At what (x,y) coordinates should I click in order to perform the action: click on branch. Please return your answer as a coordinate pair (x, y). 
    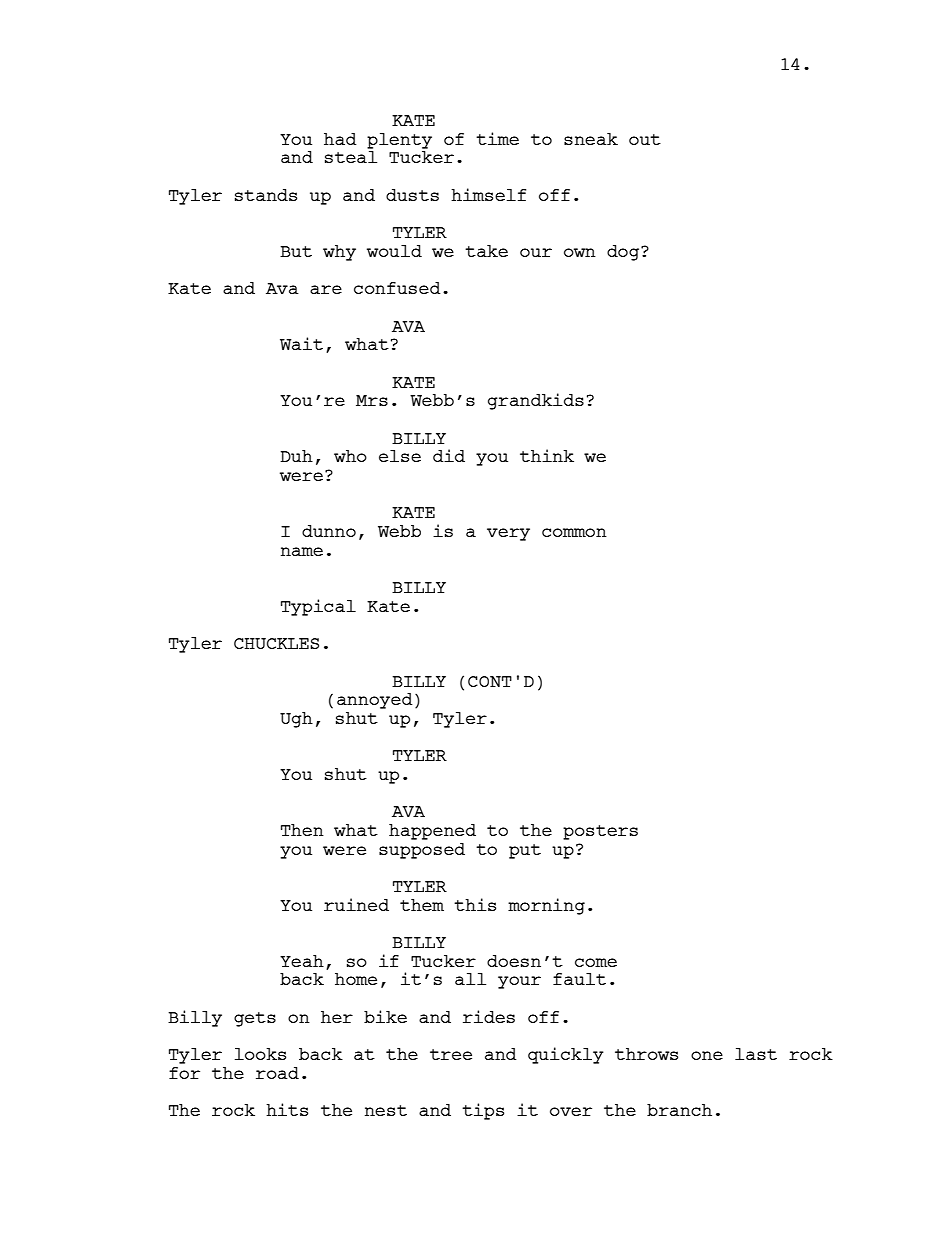
    Looking at the image, I should click on (679, 1110).
